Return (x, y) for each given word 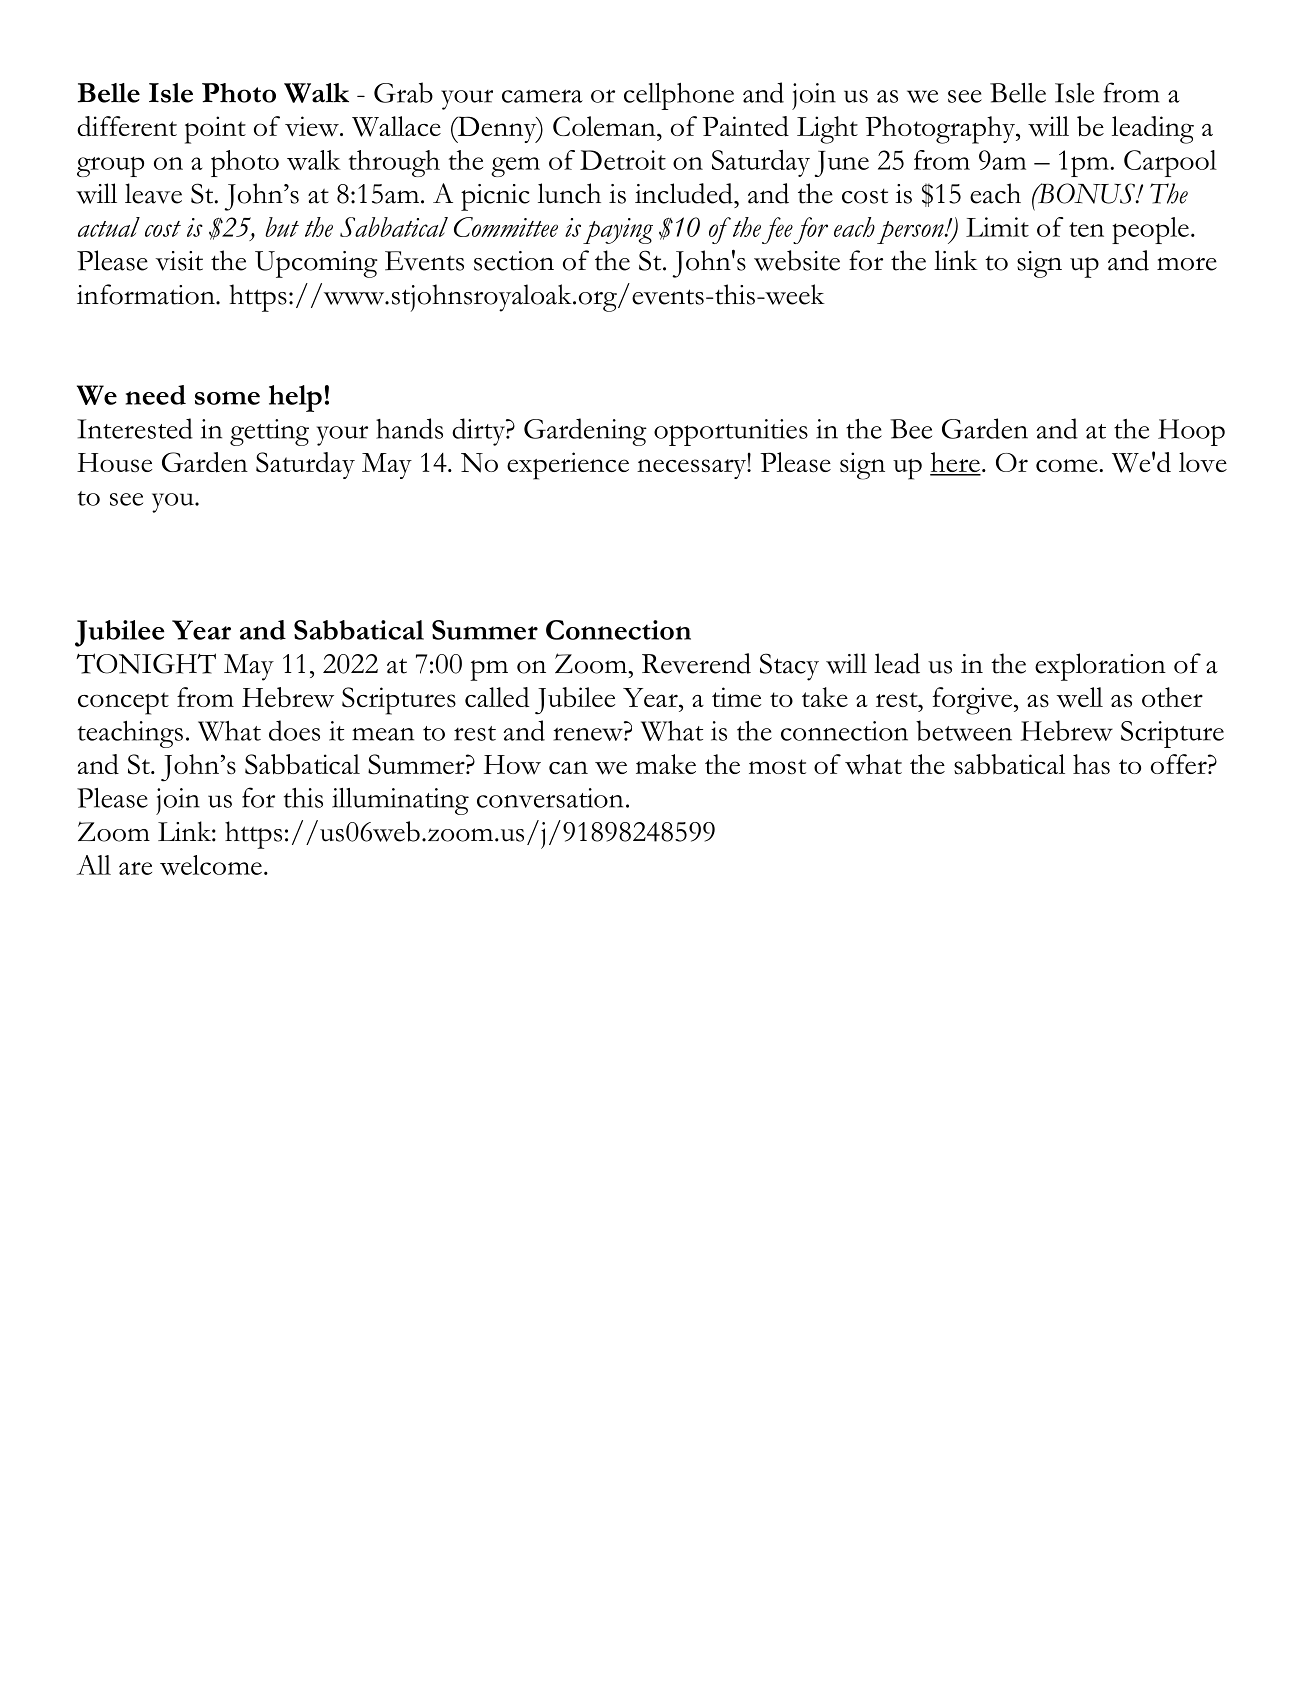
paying (618, 231)
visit (179, 261)
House (114, 462)
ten (1086, 229)
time (736, 697)
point (215, 130)
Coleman (605, 126)
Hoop (1191, 432)
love (1203, 462)
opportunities (731, 432)
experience (568, 466)
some (227, 398)
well (1080, 697)
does (294, 730)
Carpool (1170, 163)
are (135, 868)
